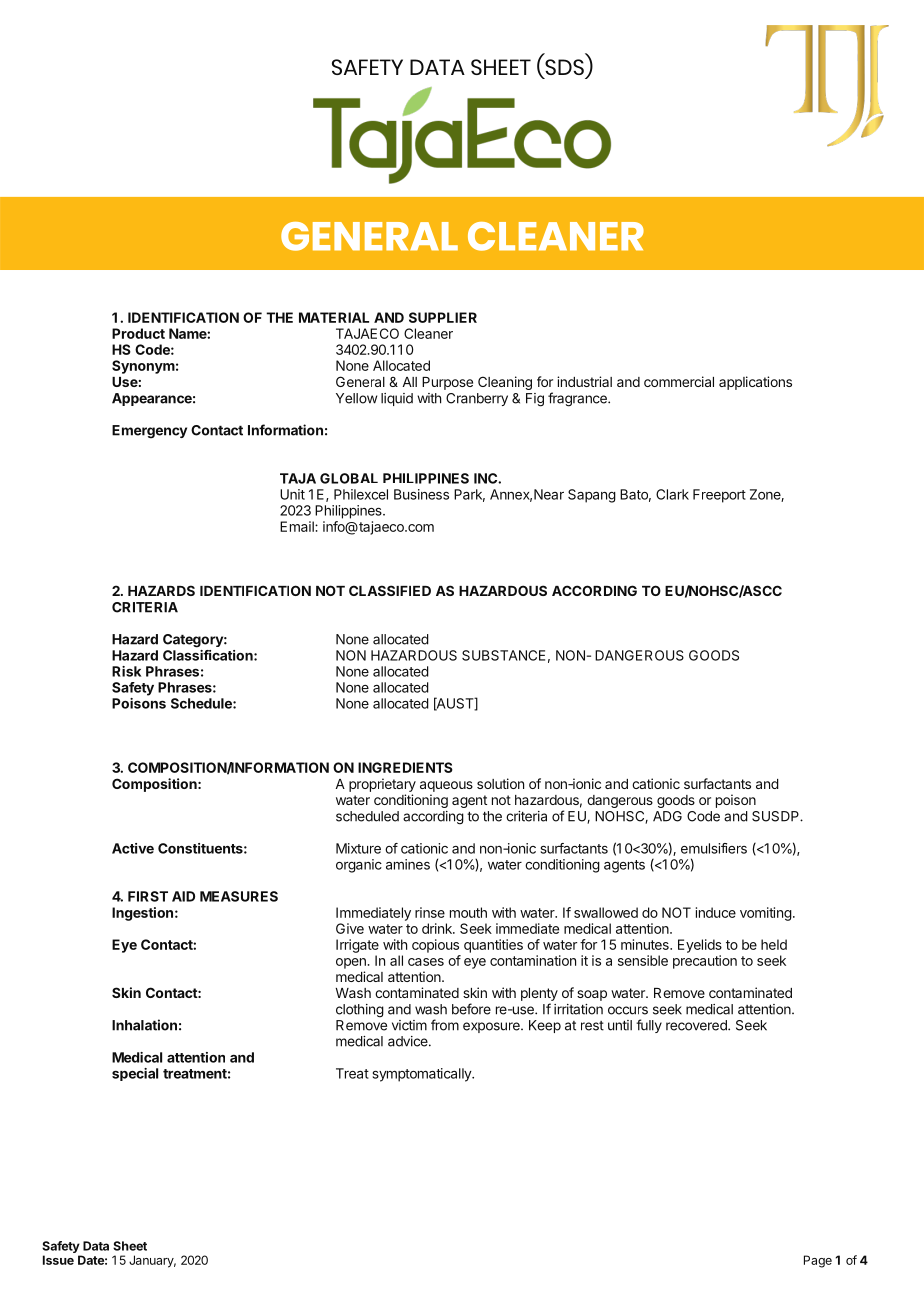  I want to click on Page, so click(818, 1261).
